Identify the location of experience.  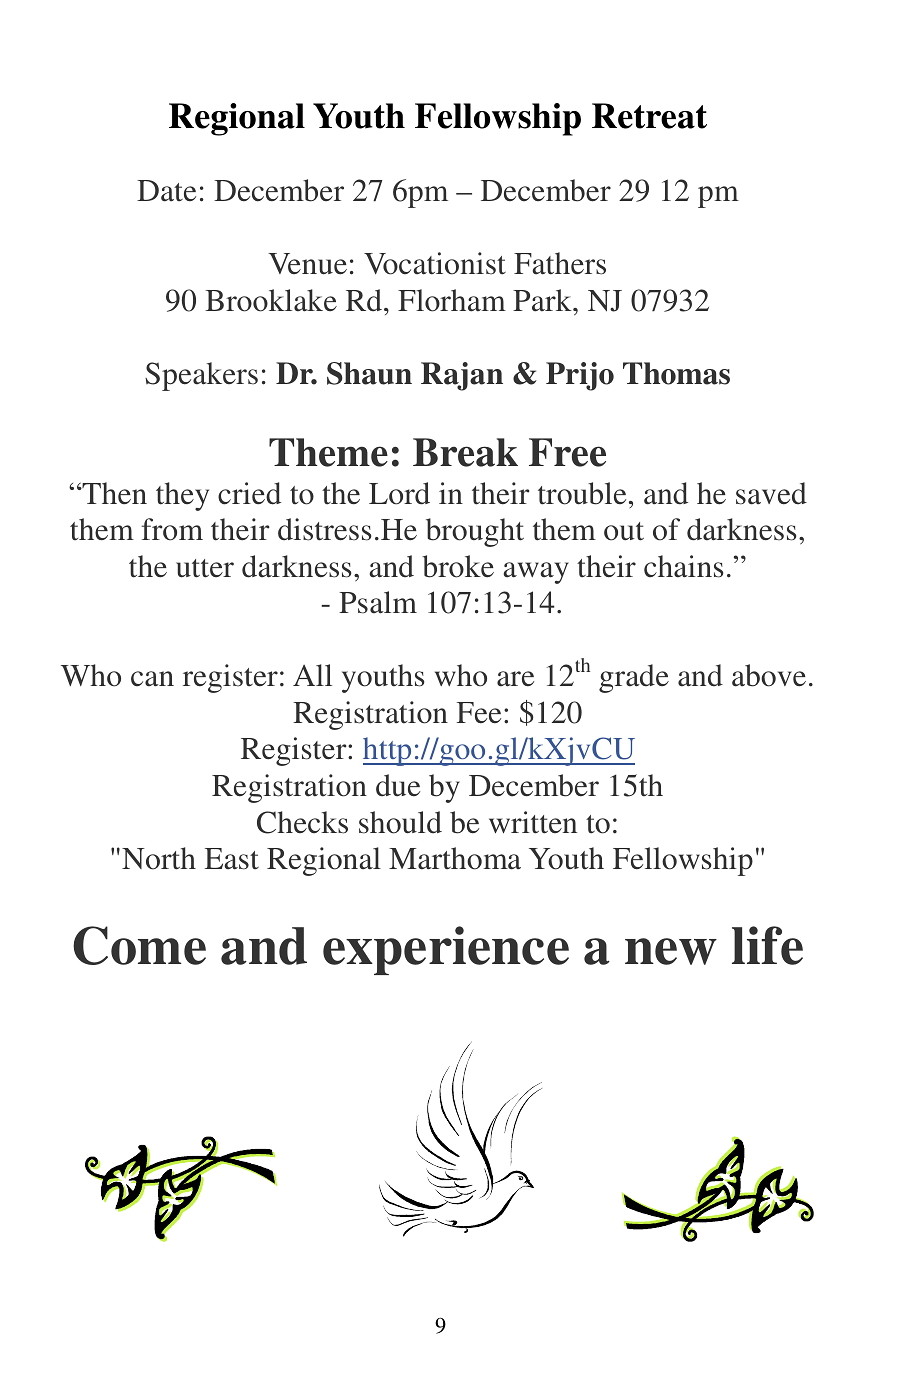
(446, 950).
